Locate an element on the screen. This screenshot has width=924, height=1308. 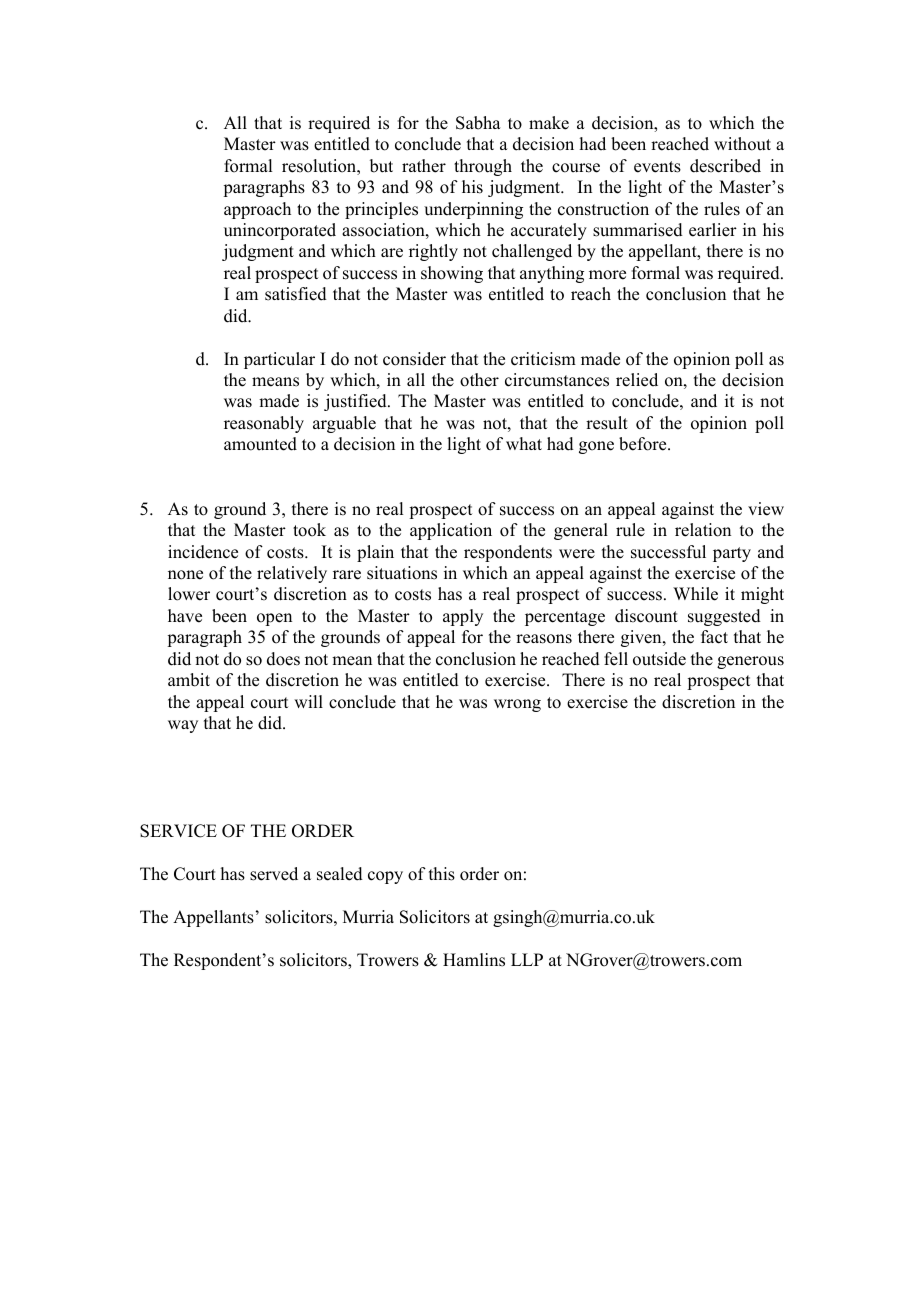
LLP is located at coordinates (527, 959).
